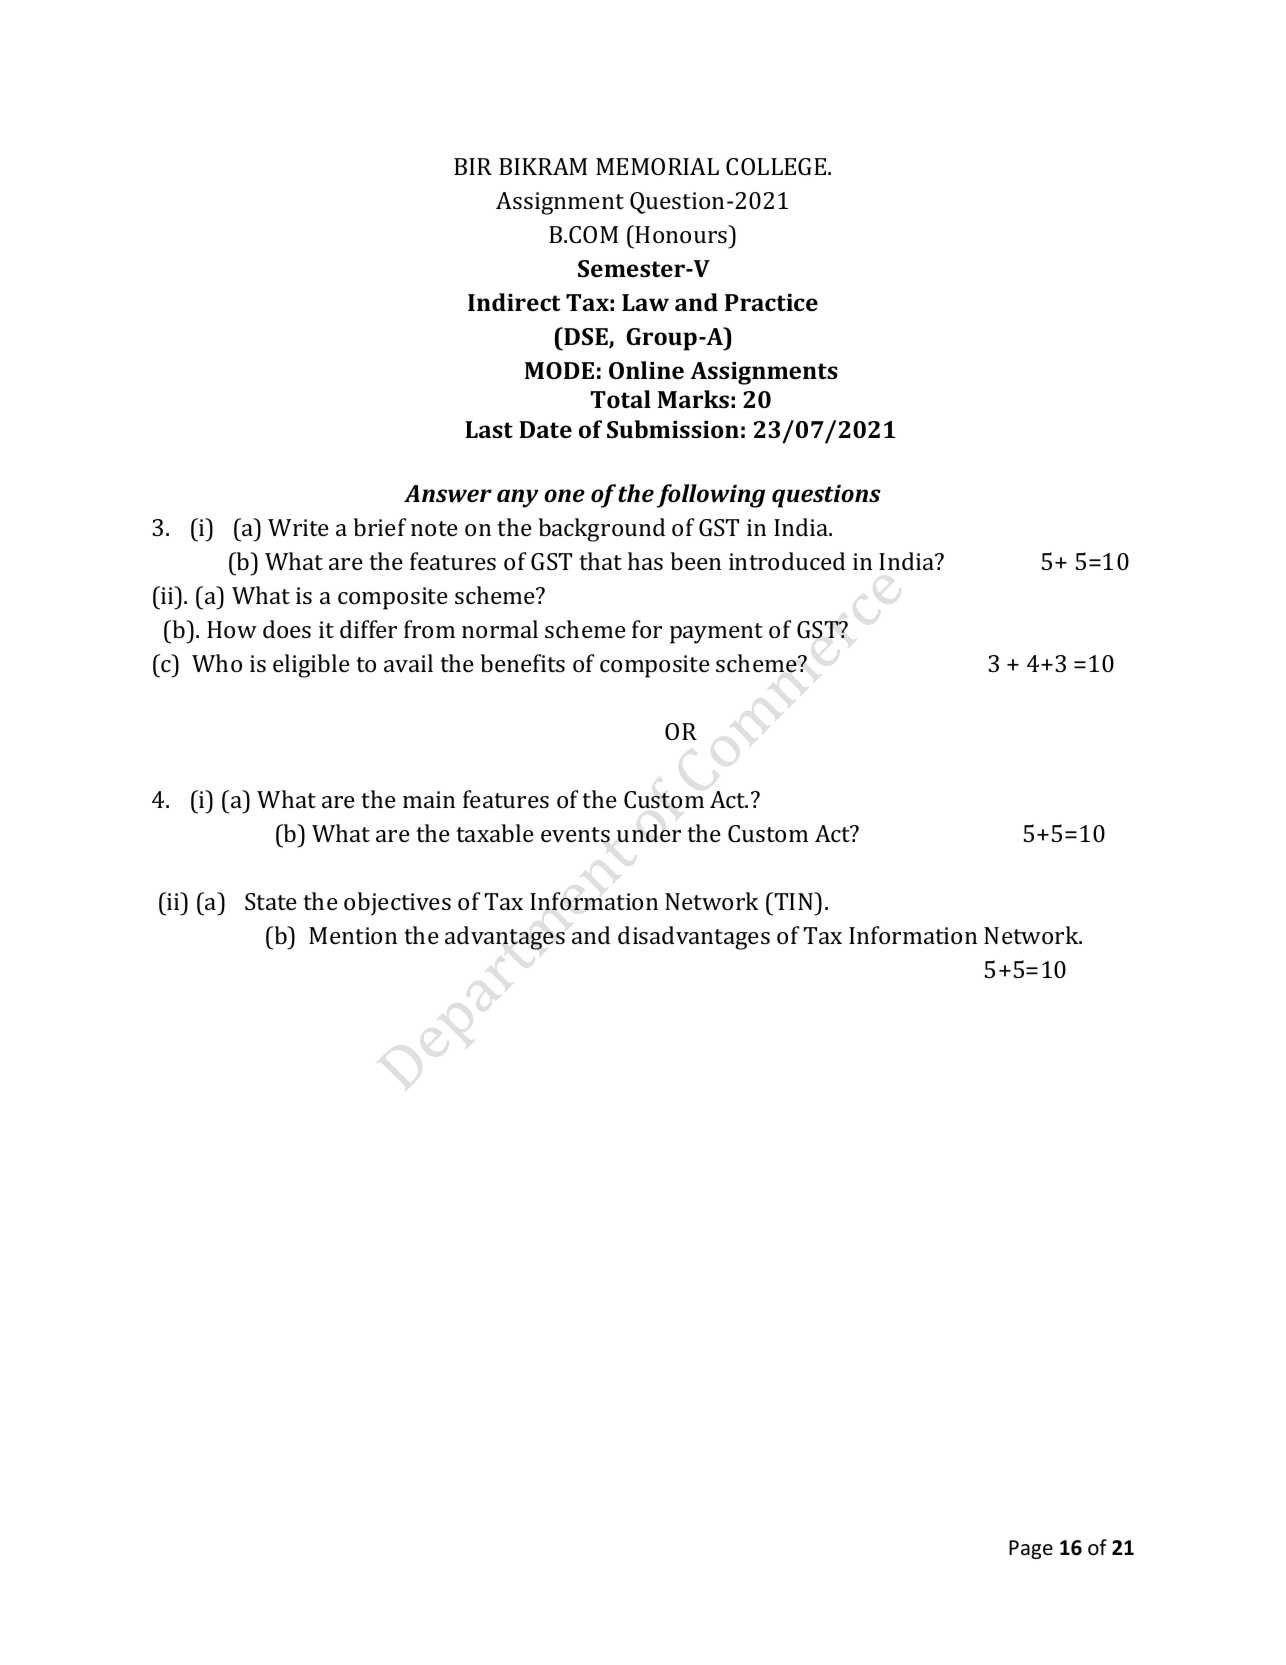 This screenshot has width=1286, height=1665. I want to click on Page, so click(1031, 1549).
